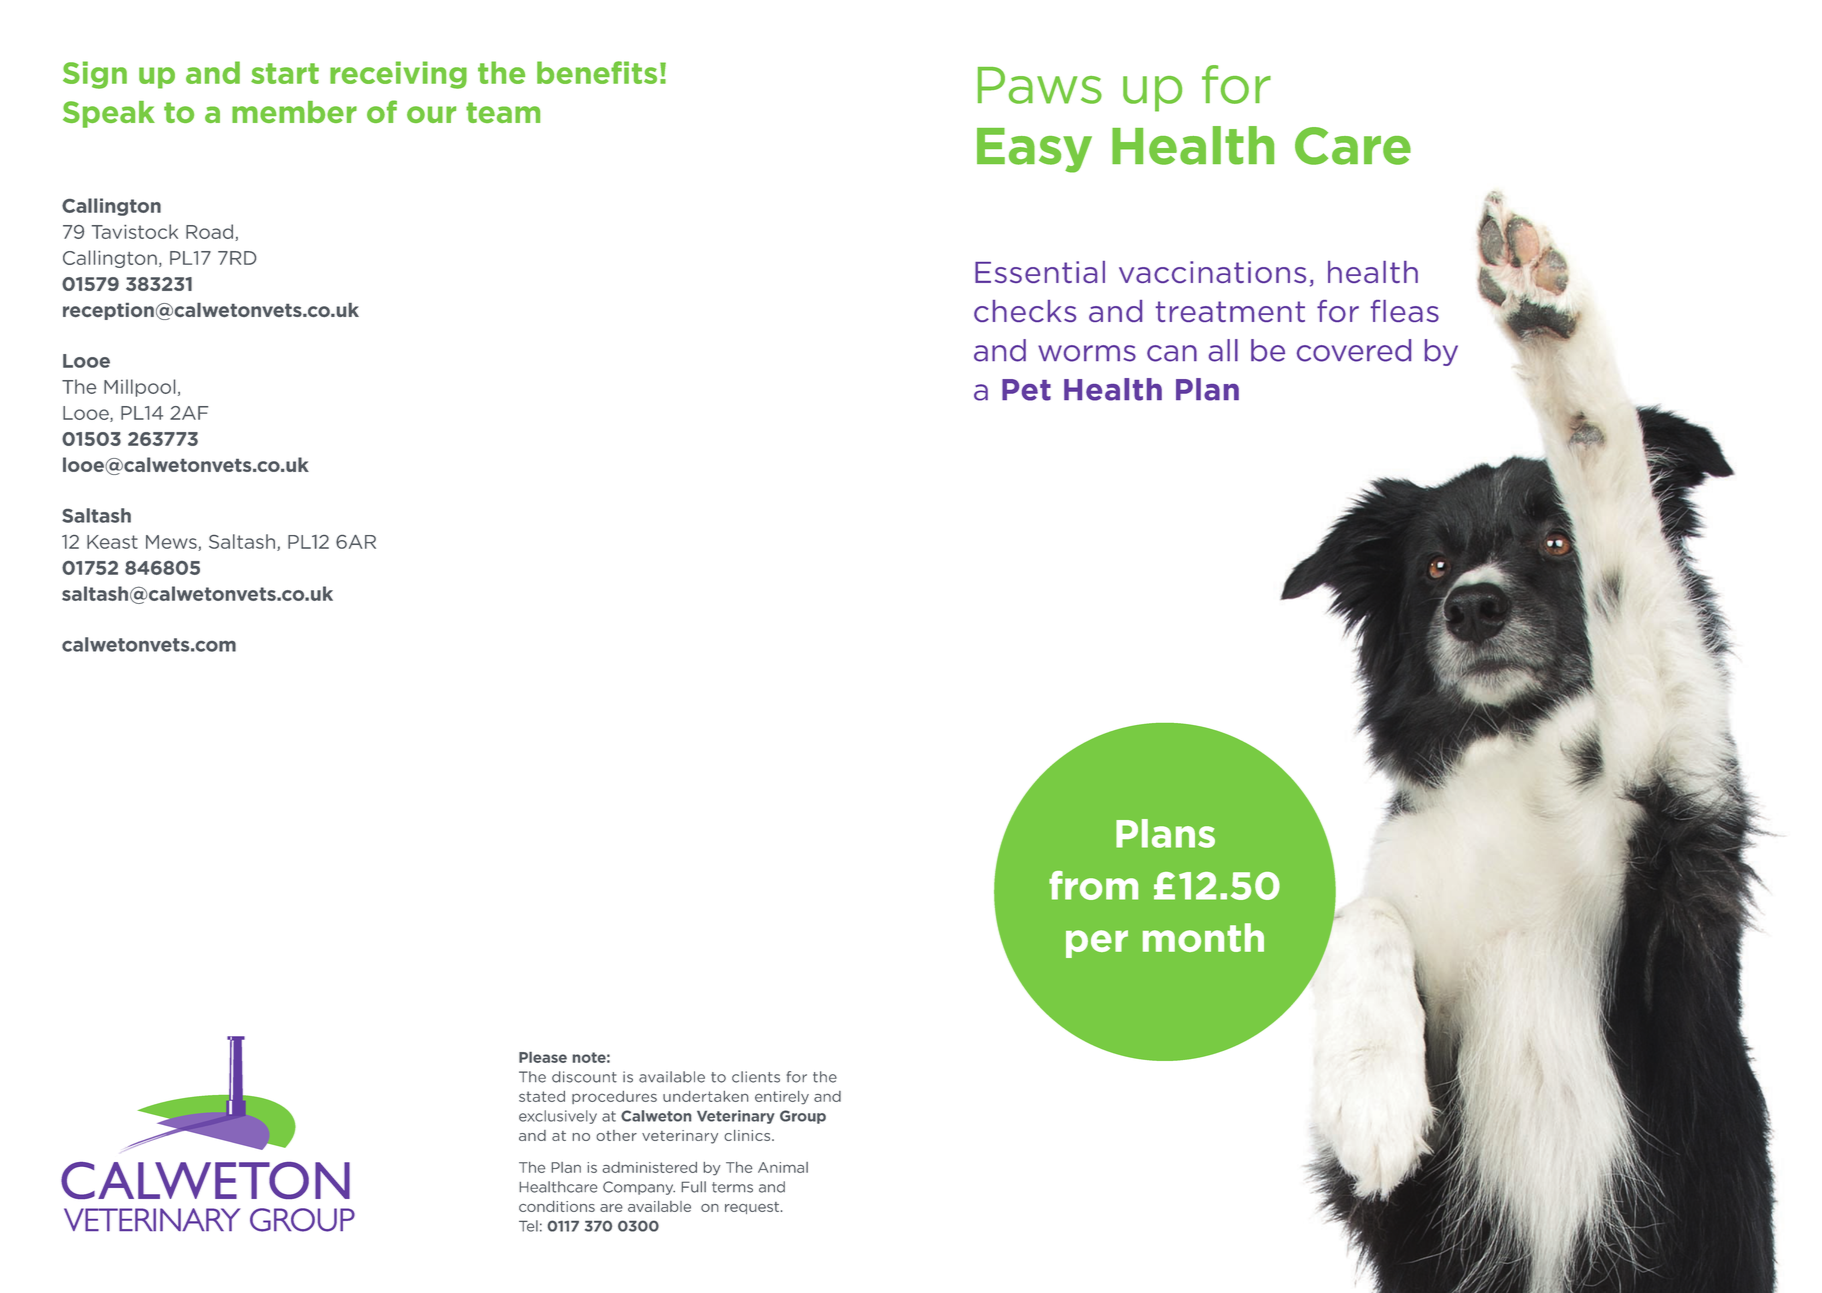 The height and width of the screenshot is (1293, 1822). I want to click on month, so click(1203, 937).
